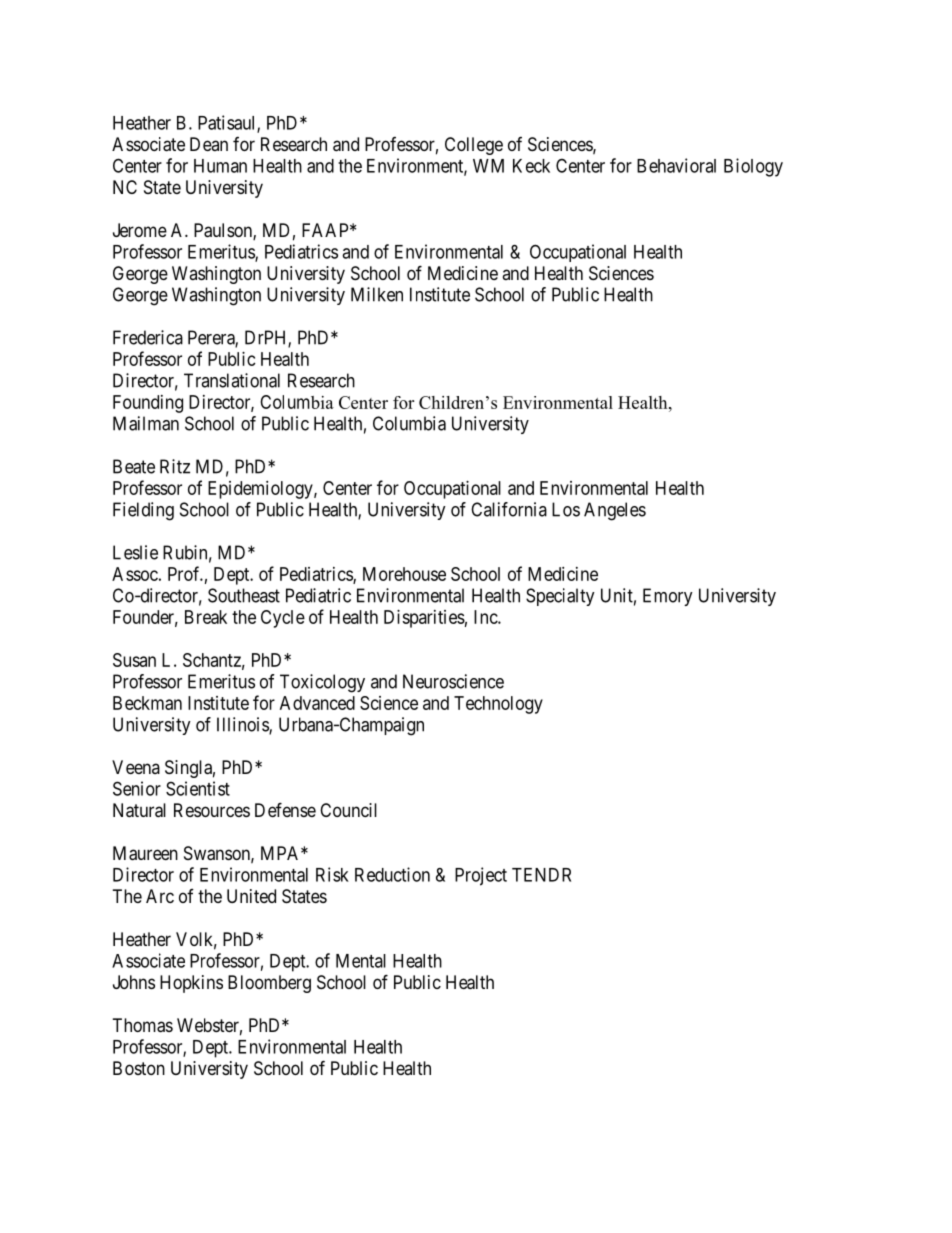 The height and width of the screenshot is (1233, 952). I want to click on Behavioral, so click(676, 165).
